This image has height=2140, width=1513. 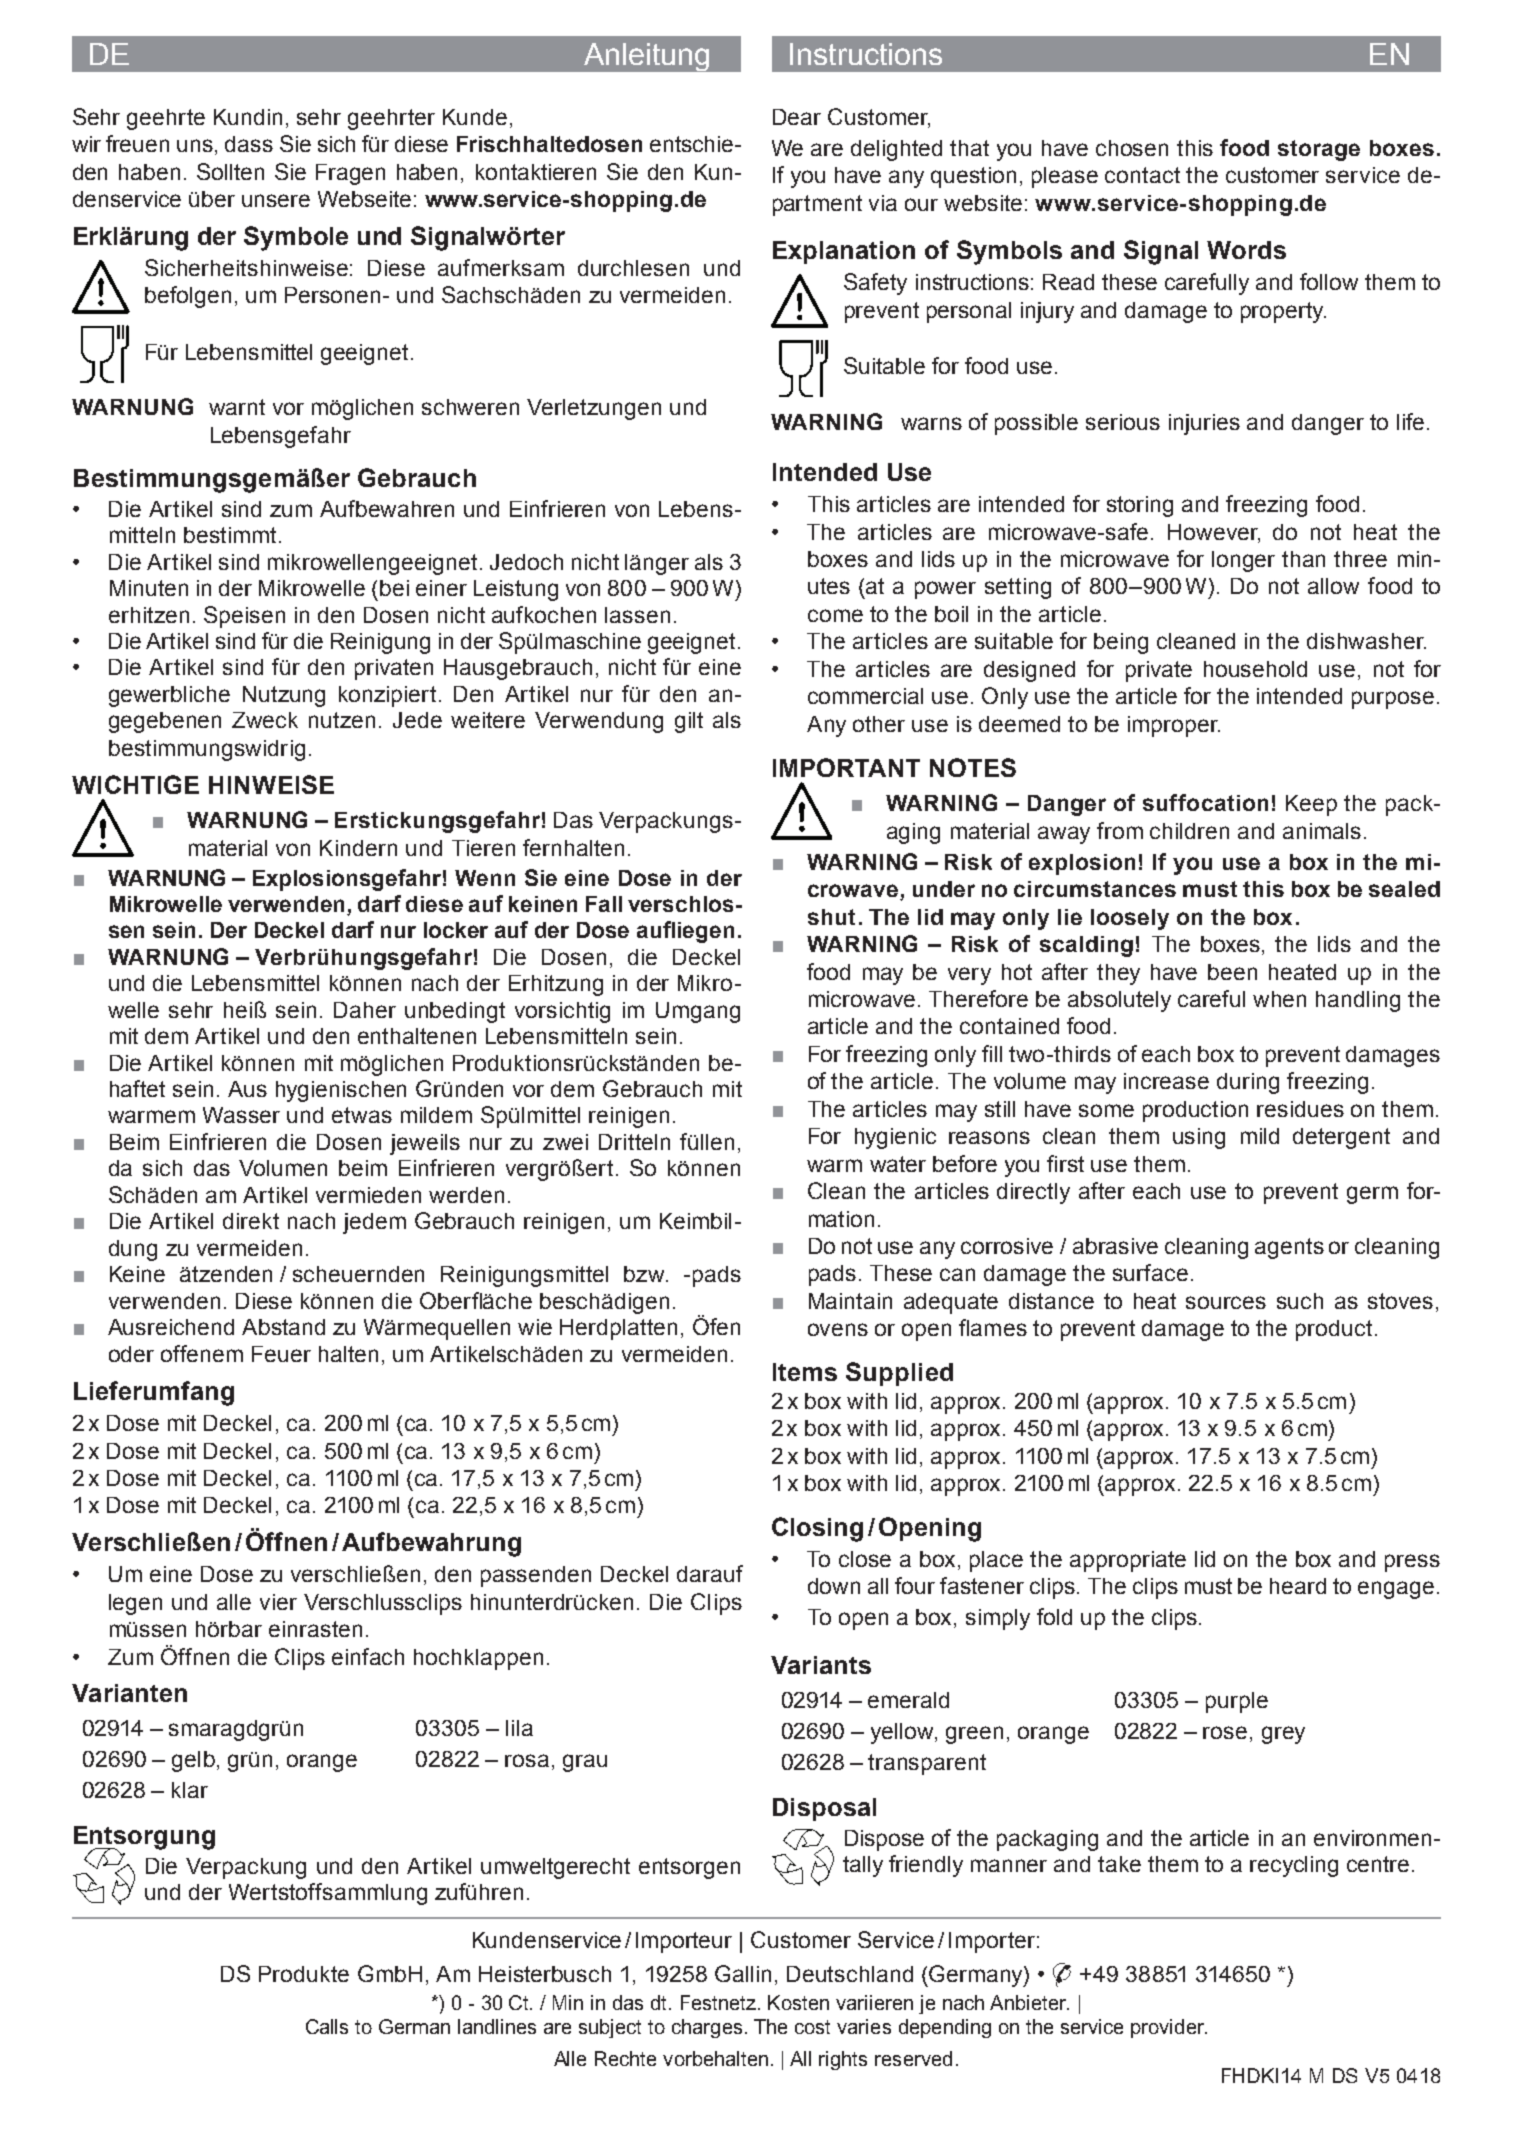 I want to click on hygienic, so click(x=895, y=1138).
